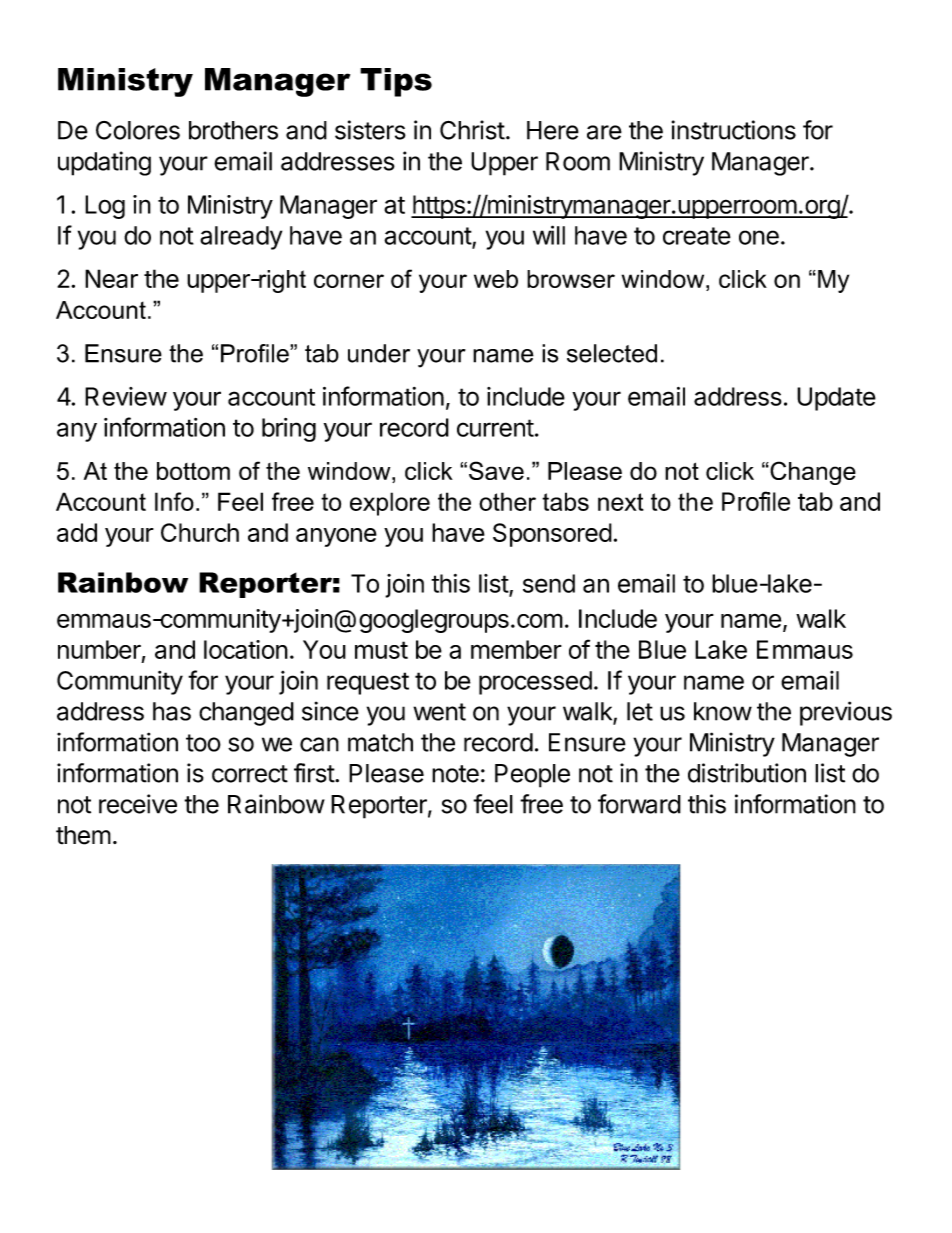  I want to click on Colores, so click(138, 130).
